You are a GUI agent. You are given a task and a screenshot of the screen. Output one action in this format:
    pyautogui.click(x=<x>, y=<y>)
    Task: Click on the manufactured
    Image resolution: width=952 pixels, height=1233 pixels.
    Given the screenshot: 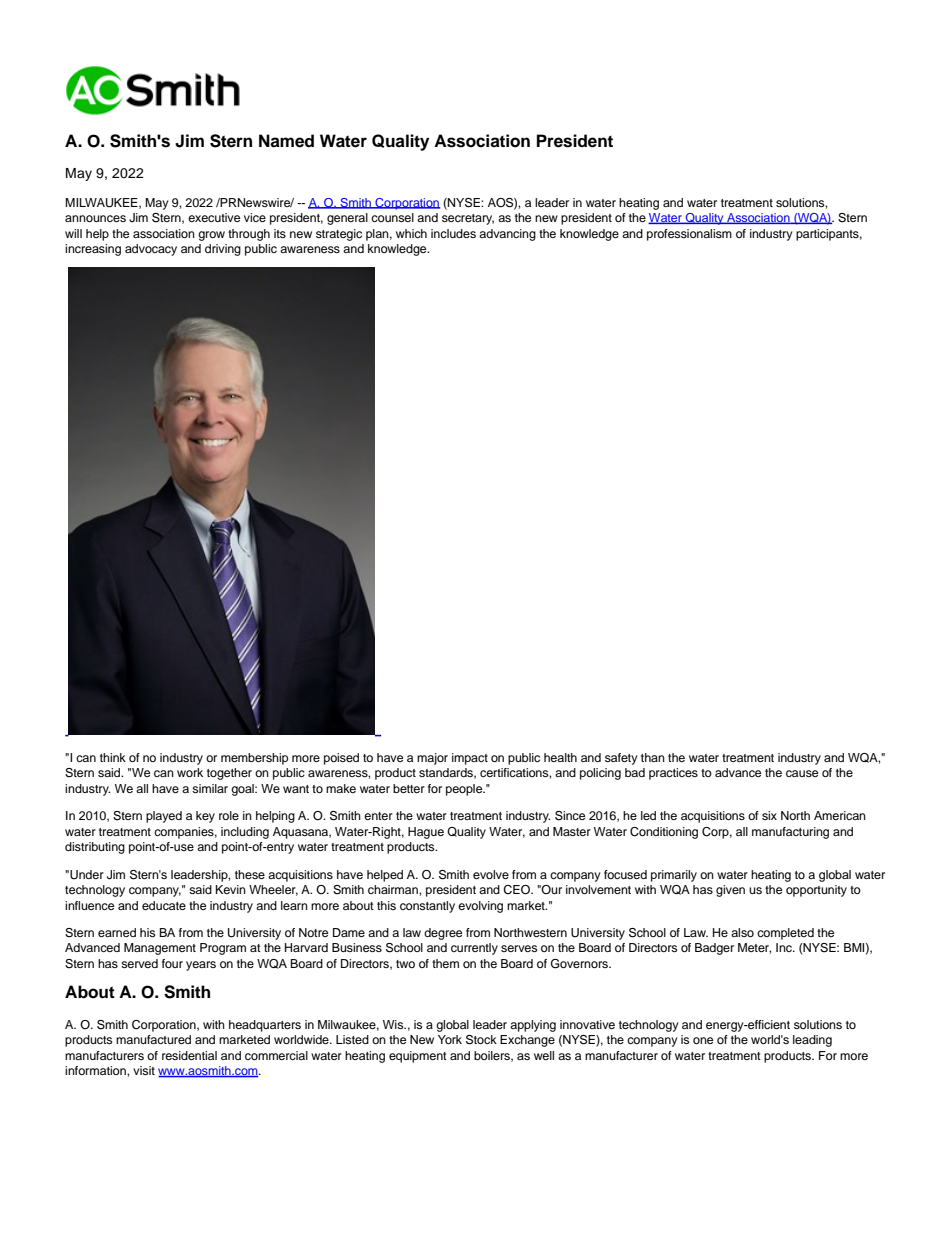 What is the action you would take?
    pyautogui.click(x=153, y=1039)
